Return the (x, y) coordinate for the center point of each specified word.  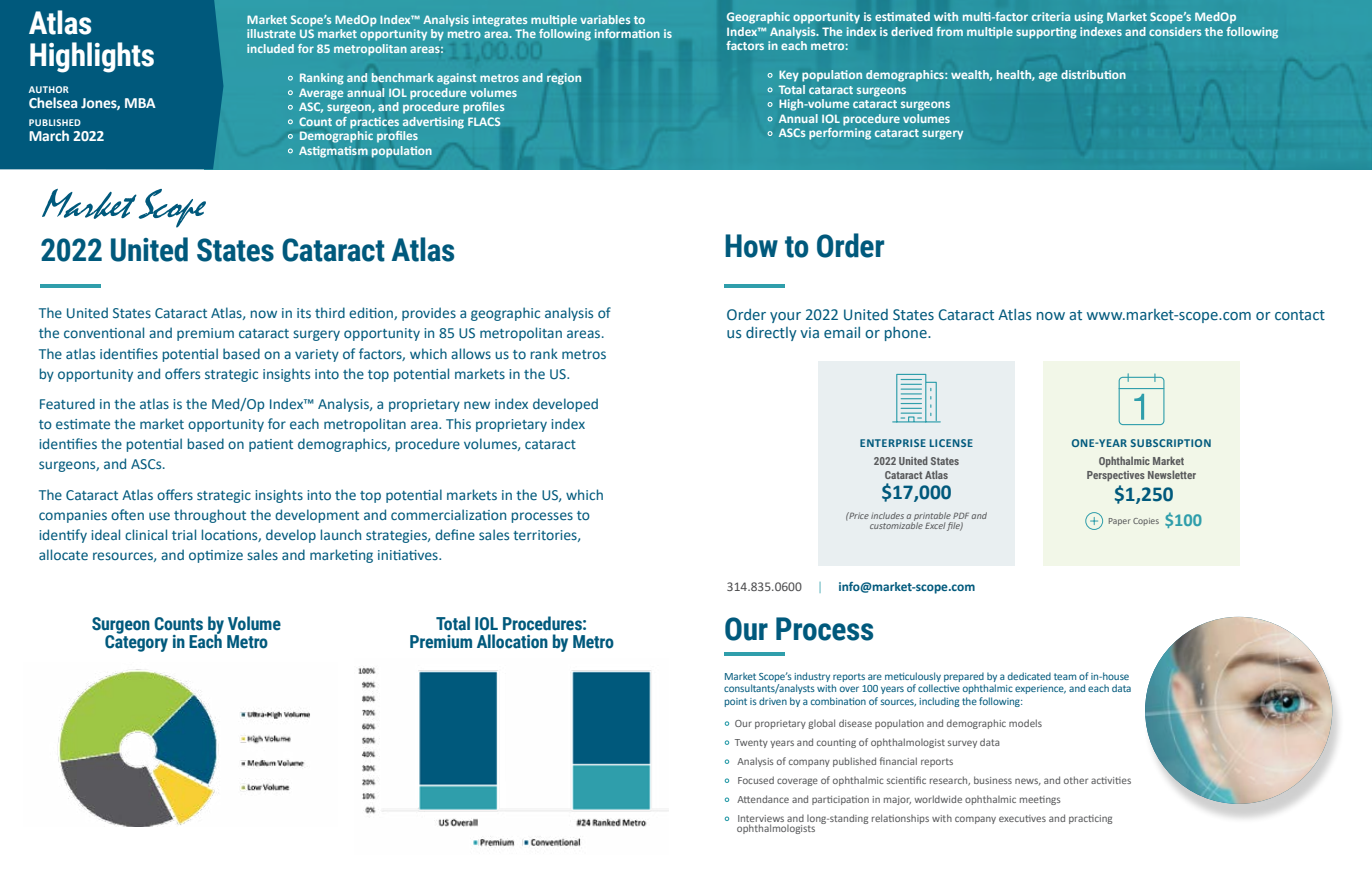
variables (605, 19)
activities (1111, 780)
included (270, 48)
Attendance (763, 799)
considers (1175, 31)
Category (136, 642)
